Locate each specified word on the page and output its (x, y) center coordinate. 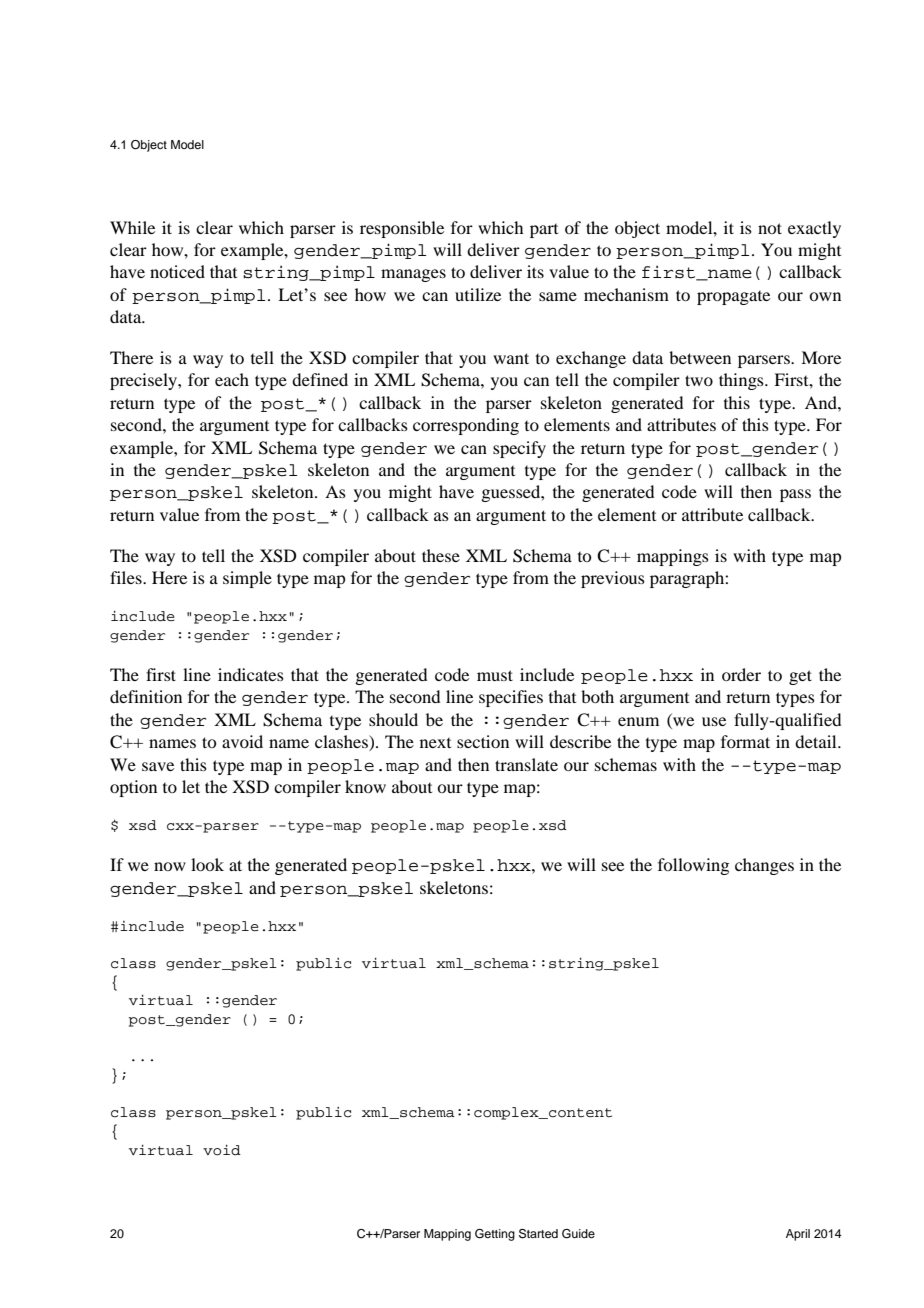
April (798, 1235)
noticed (177, 271)
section (483, 741)
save (158, 766)
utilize (478, 294)
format (745, 741)
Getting (495, 1235)
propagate (733, 298)
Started (538, 1234)
